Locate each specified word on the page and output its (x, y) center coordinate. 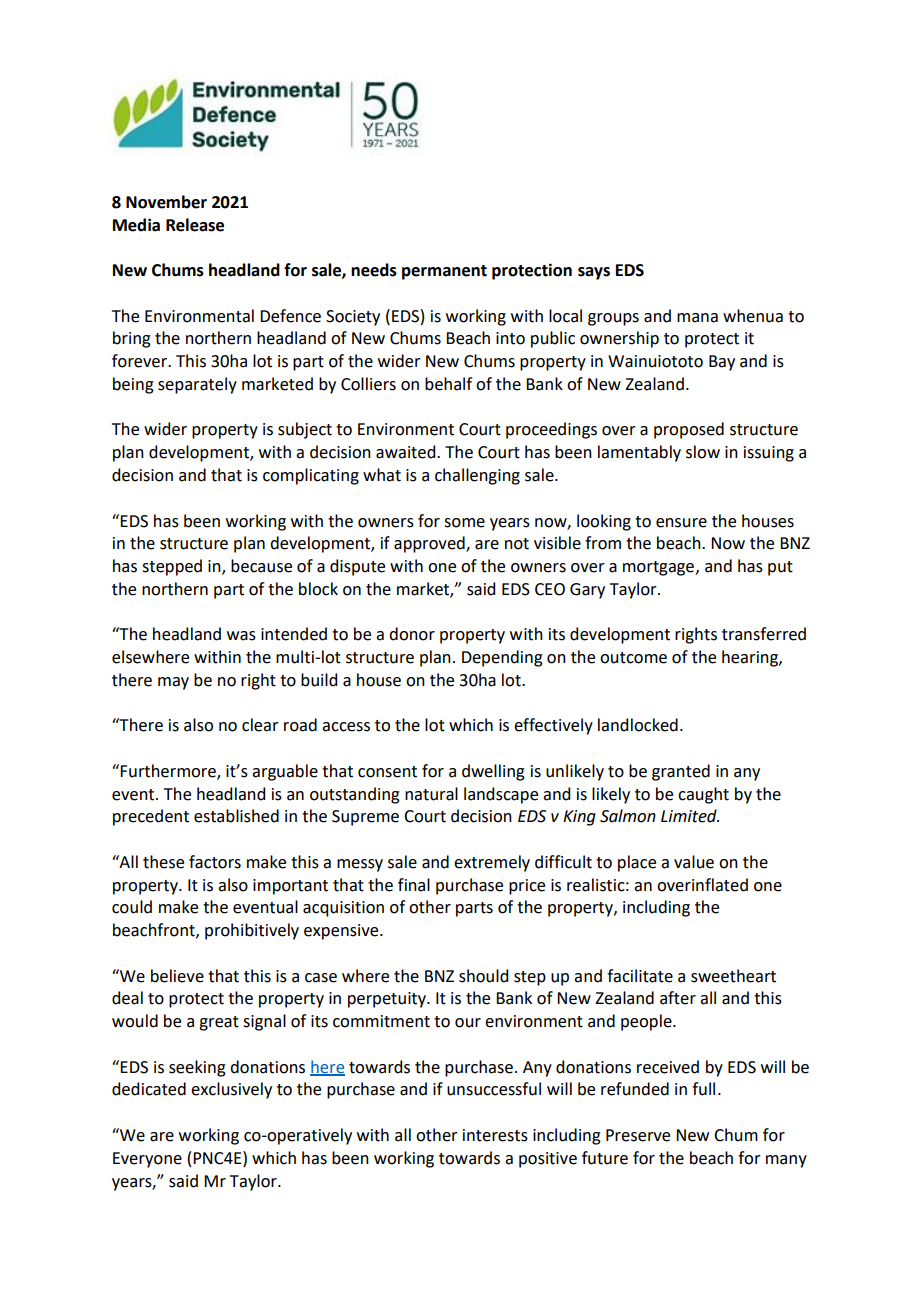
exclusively (231, 1090)
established (236, 816)
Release (195, 225)
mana (697, 318)
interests (495, 1135)
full (703, 1089)
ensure (681, 523)
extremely (492, 863)
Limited (690, 816)
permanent (444, 272)
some (464, 523)
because (261, 566)
